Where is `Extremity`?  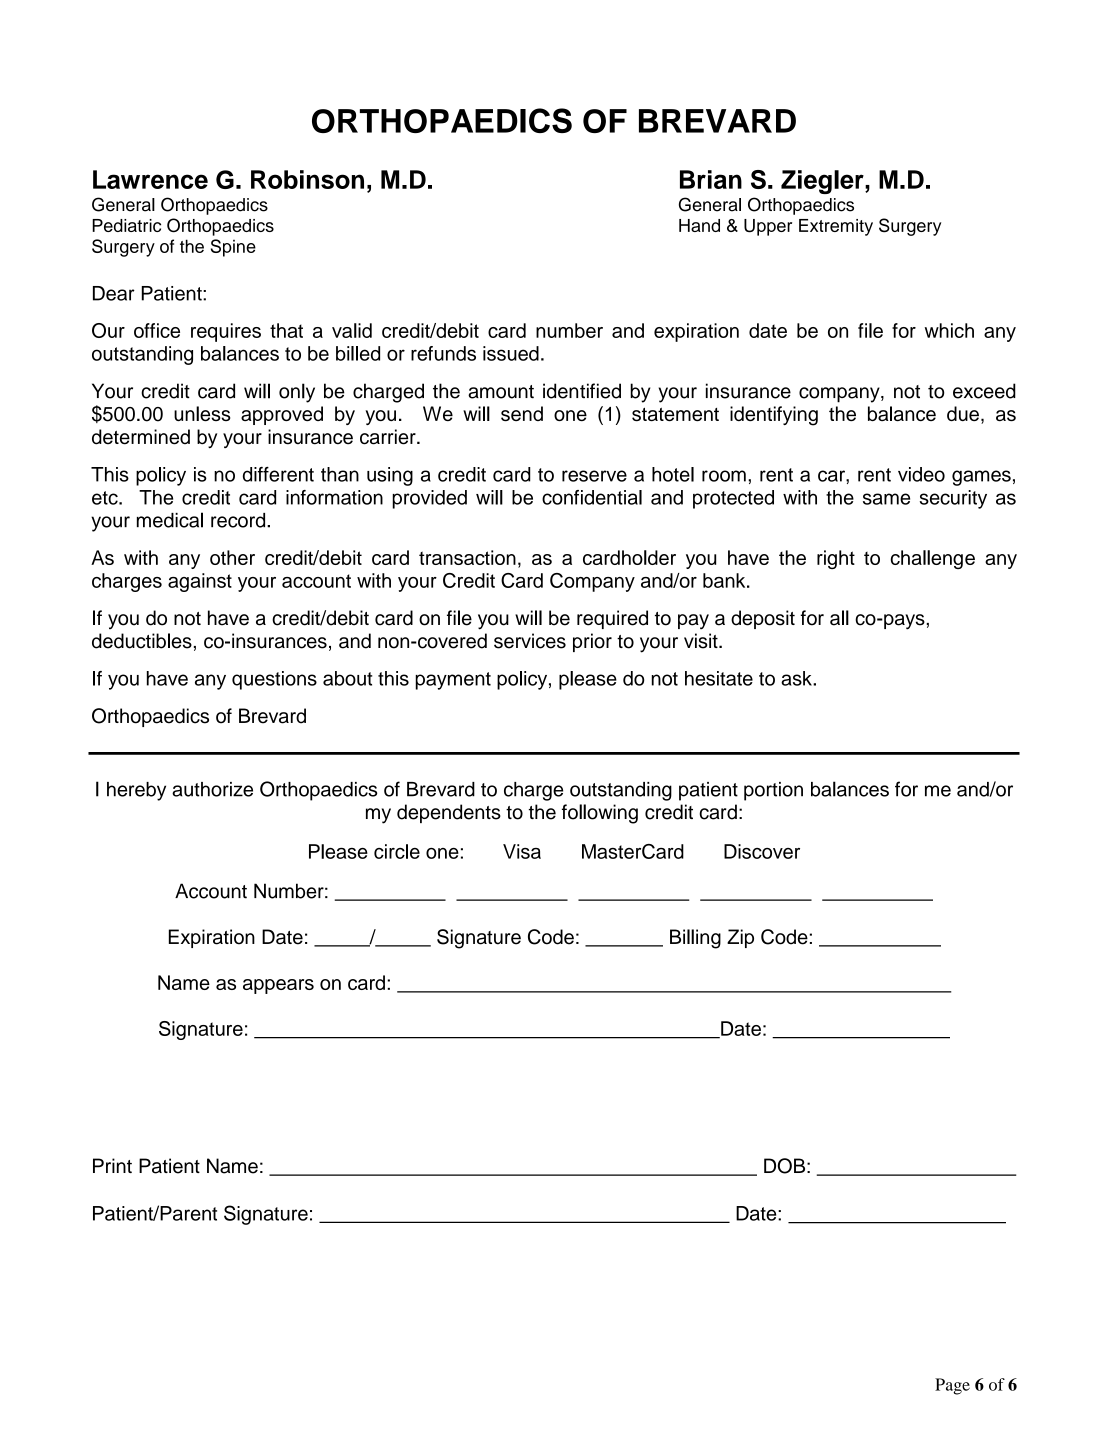
Extremity is located at coordinates (836, 227).
